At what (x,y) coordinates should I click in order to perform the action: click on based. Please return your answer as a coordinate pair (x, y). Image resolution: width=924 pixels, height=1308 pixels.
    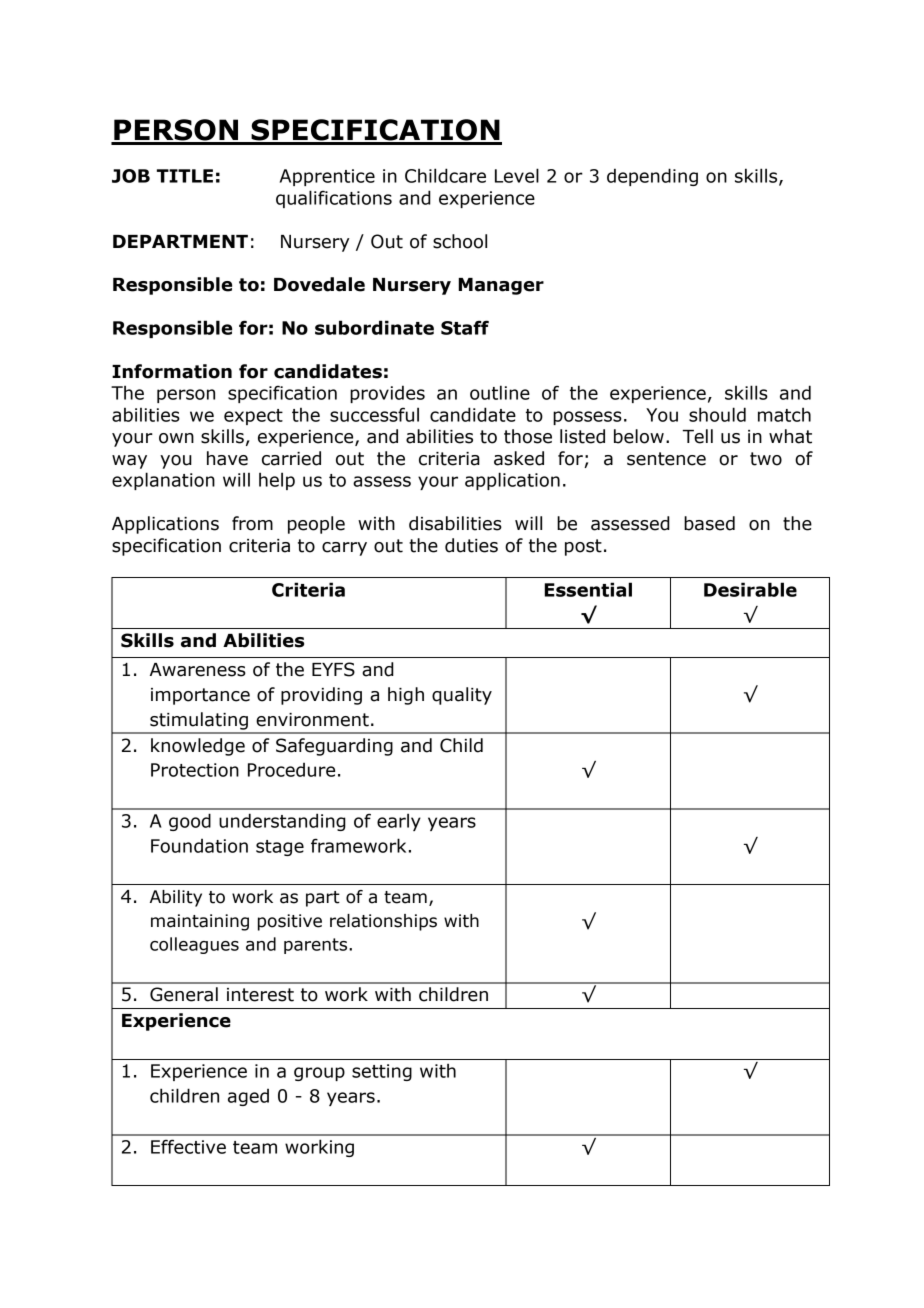
    Looking at the image, I should click on (709, 523).
